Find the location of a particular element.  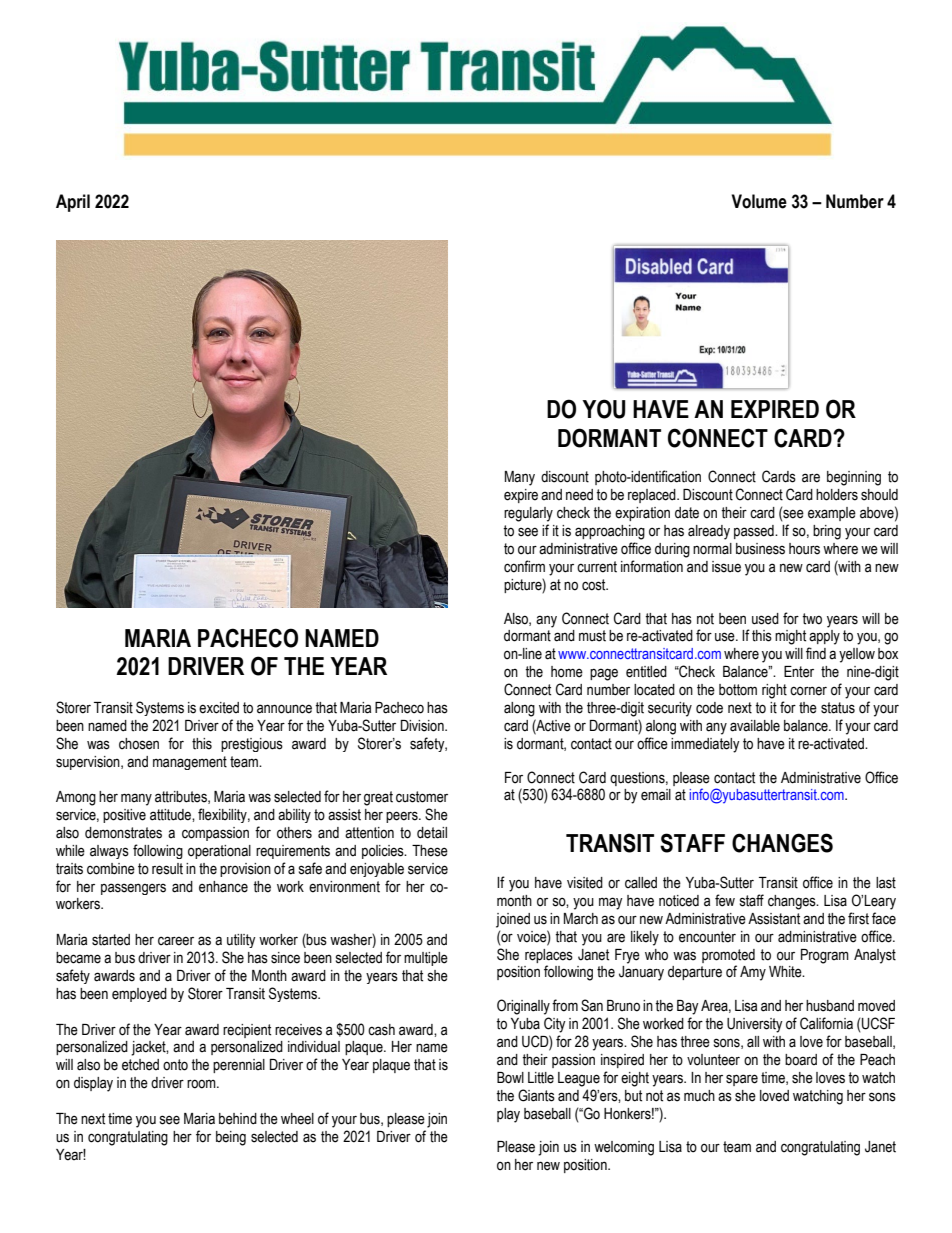

April is located at coordinates (73, 203).
